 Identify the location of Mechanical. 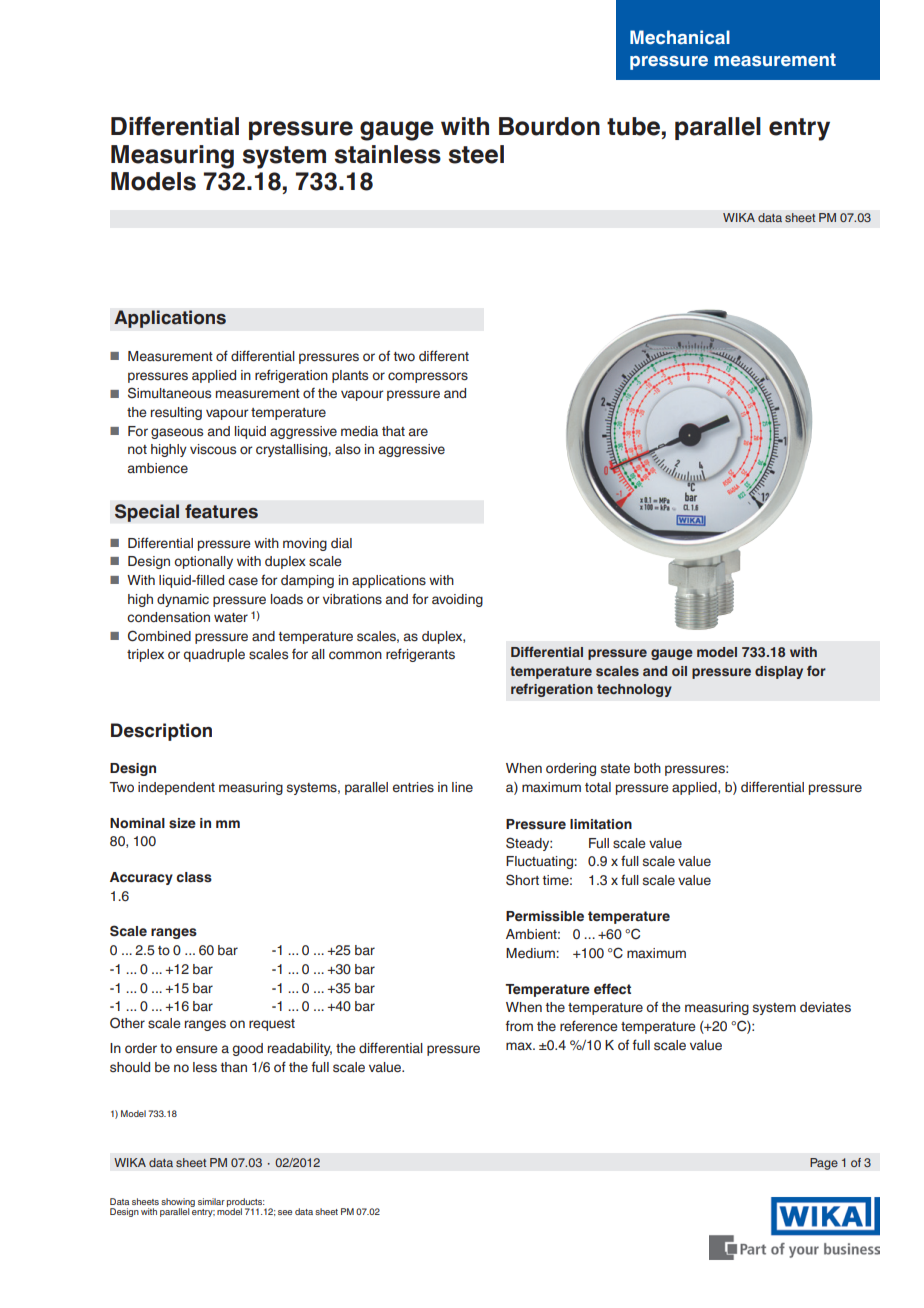
(680, 37).
